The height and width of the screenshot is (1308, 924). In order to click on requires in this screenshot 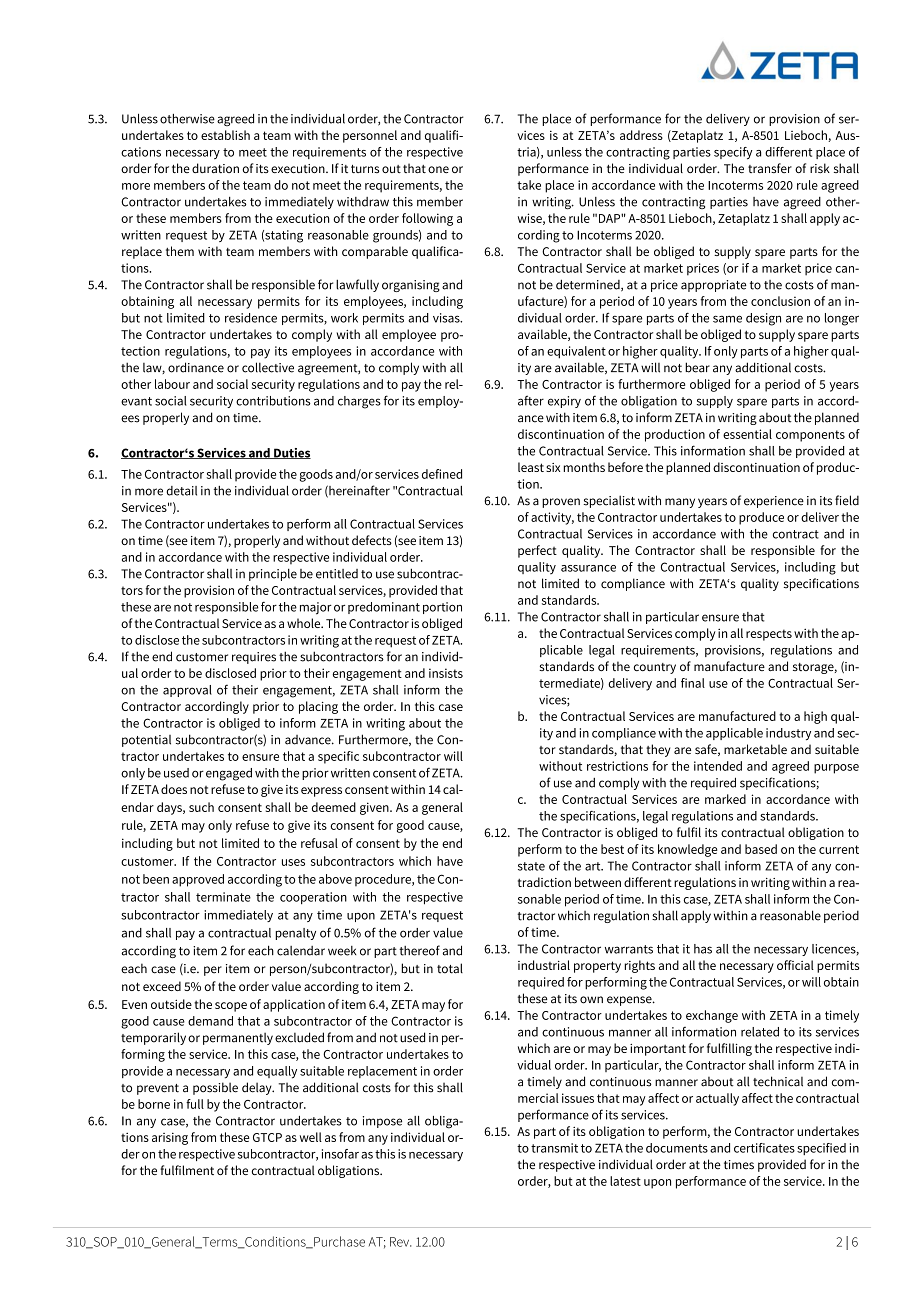, I will do `click(254, 658)`.
